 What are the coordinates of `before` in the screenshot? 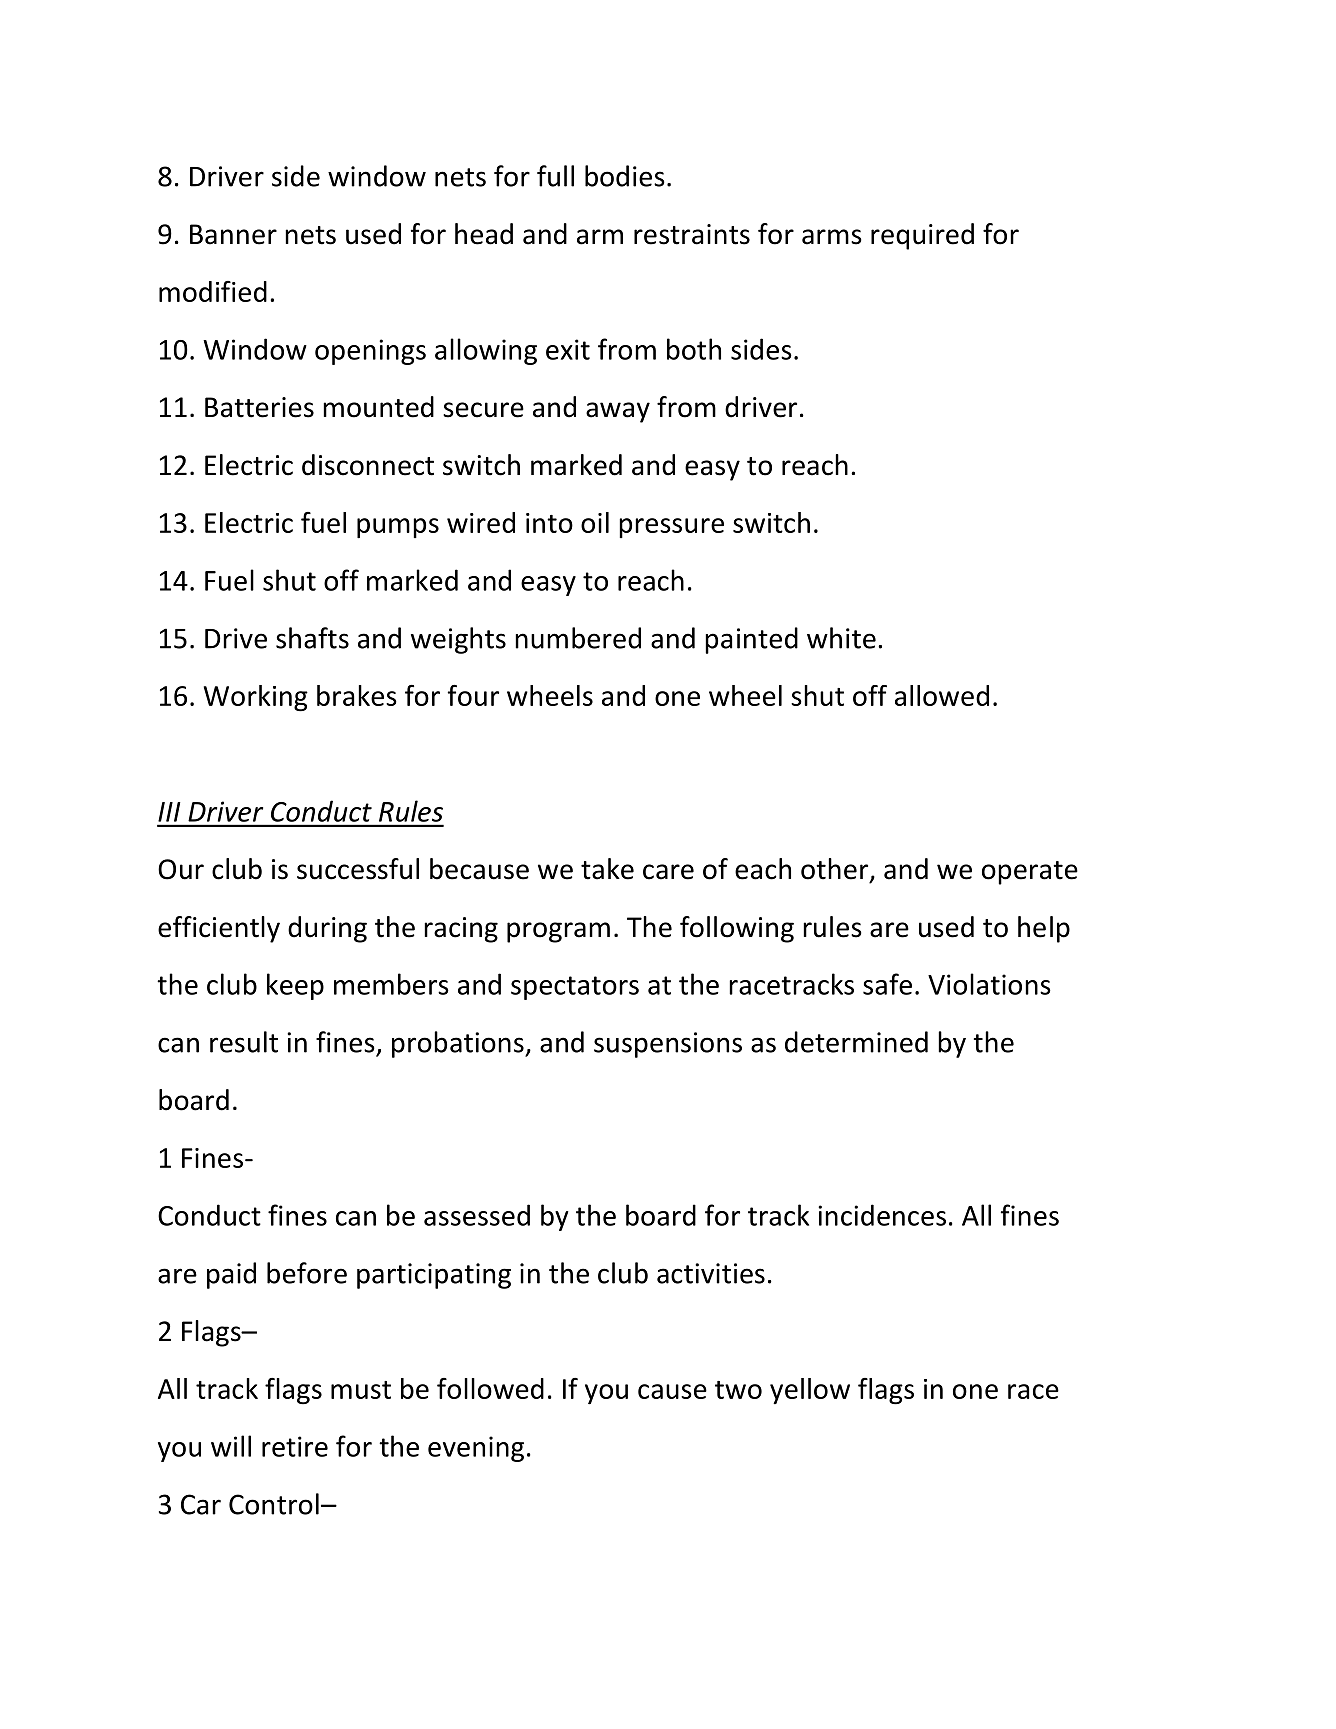 It's located at (307, 1273).
